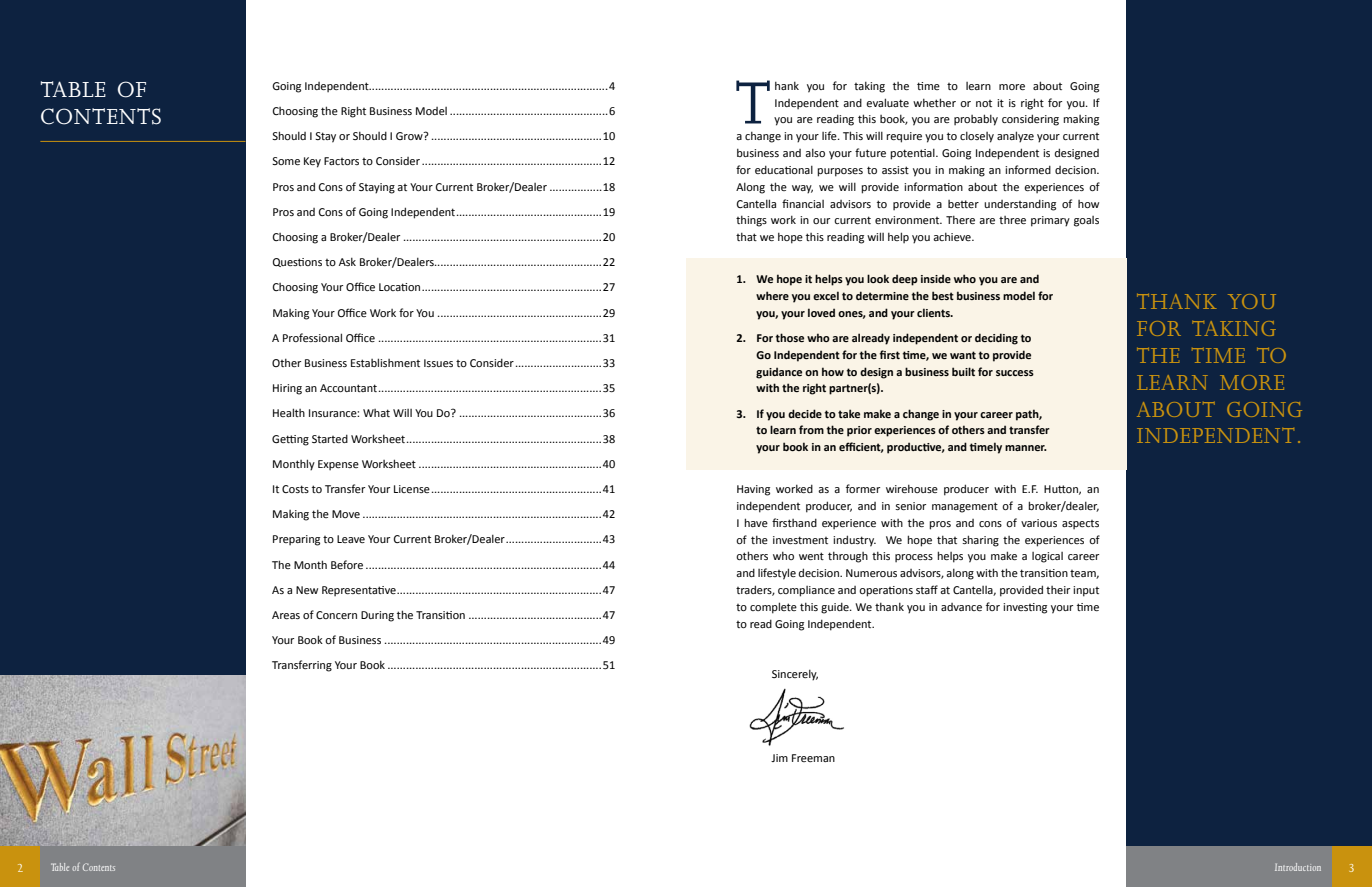 The height and width of the screenshot is (887, 1372). Describe the element at coordinates (1015, 373) in the screenshot. I see `success` at that location.
